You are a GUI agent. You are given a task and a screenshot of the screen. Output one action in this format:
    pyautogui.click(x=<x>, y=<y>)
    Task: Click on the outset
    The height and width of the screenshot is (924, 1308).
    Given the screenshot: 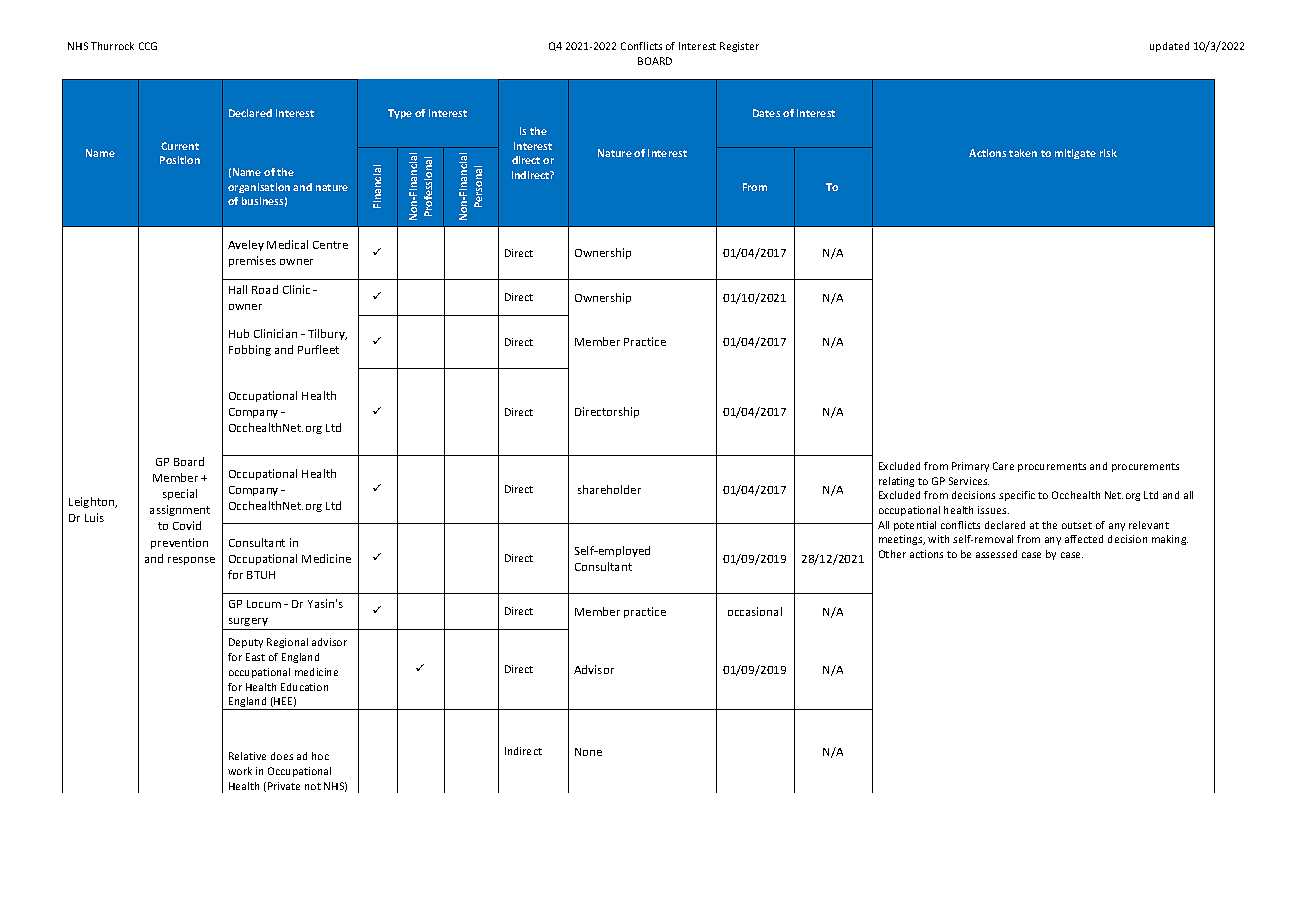 What is the action you would take?
    pyautogui.click(x=1077, y=525)
